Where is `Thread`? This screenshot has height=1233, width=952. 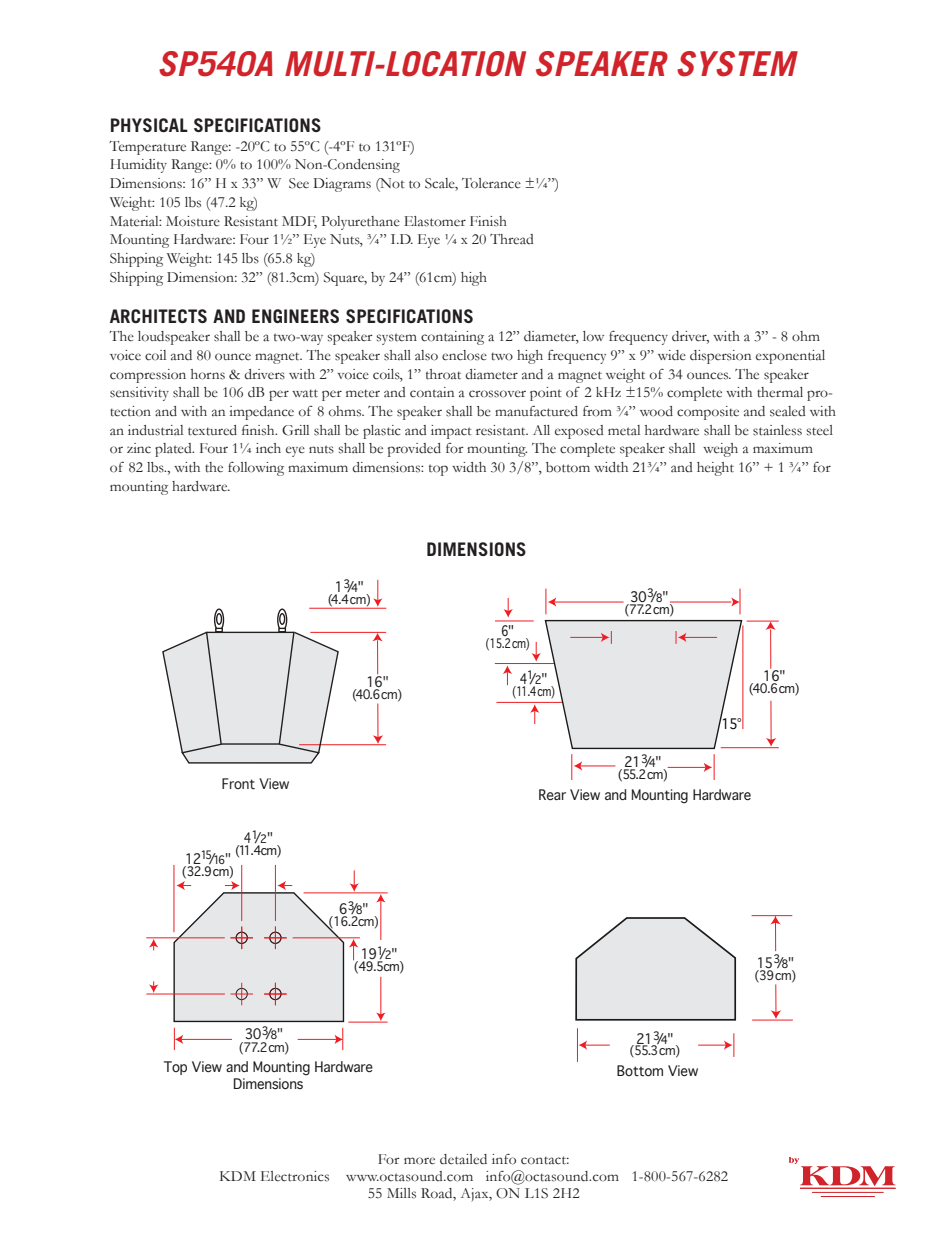 Thread is located at coordinates (512, 239).
